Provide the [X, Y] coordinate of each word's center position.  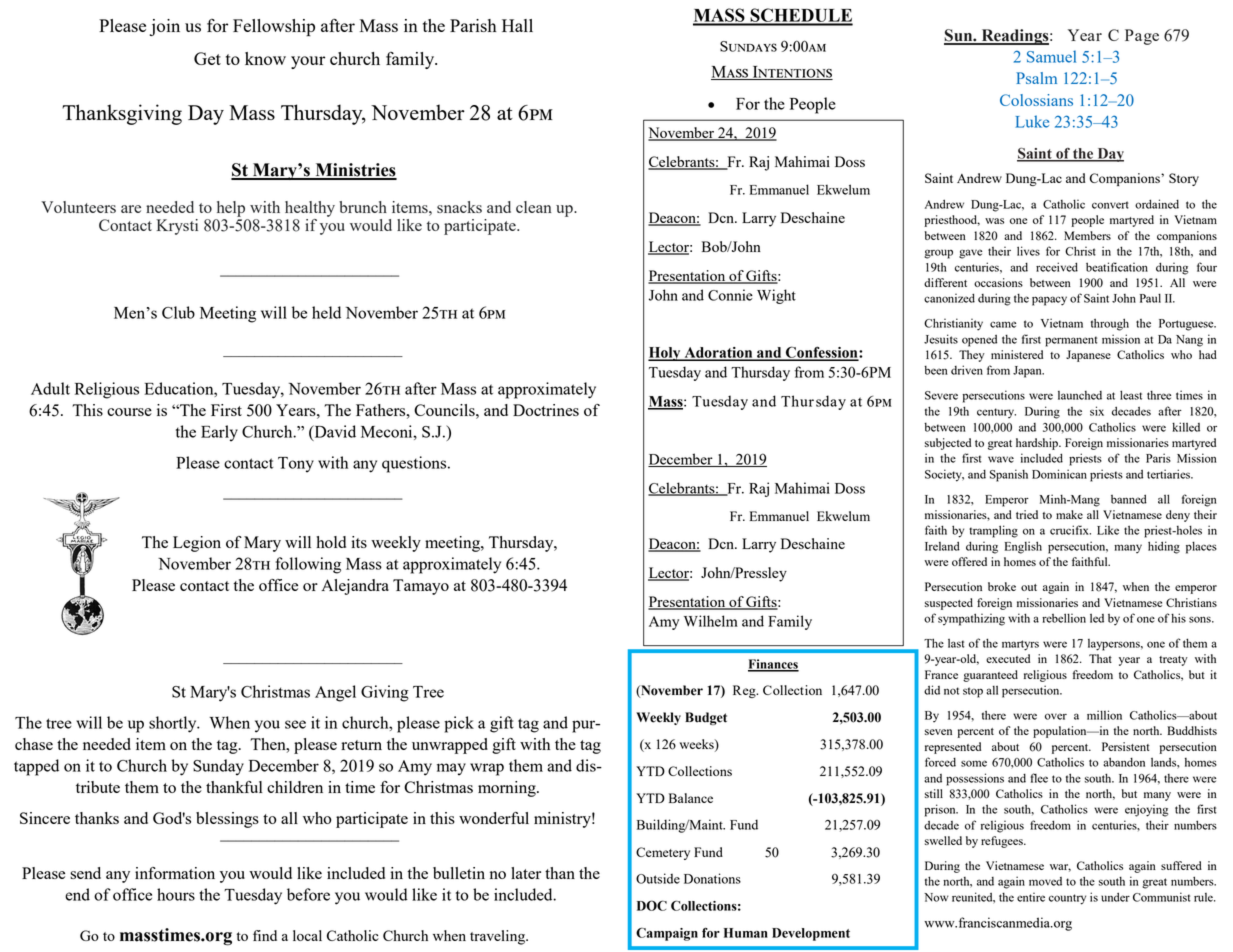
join [165, 27]
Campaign [667, 934]
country [1067, 899]
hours [176, 894]
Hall [517, 25]
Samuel [1051, 56]
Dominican [1059, 474]
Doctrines [546, 410]
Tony [296, 465]
